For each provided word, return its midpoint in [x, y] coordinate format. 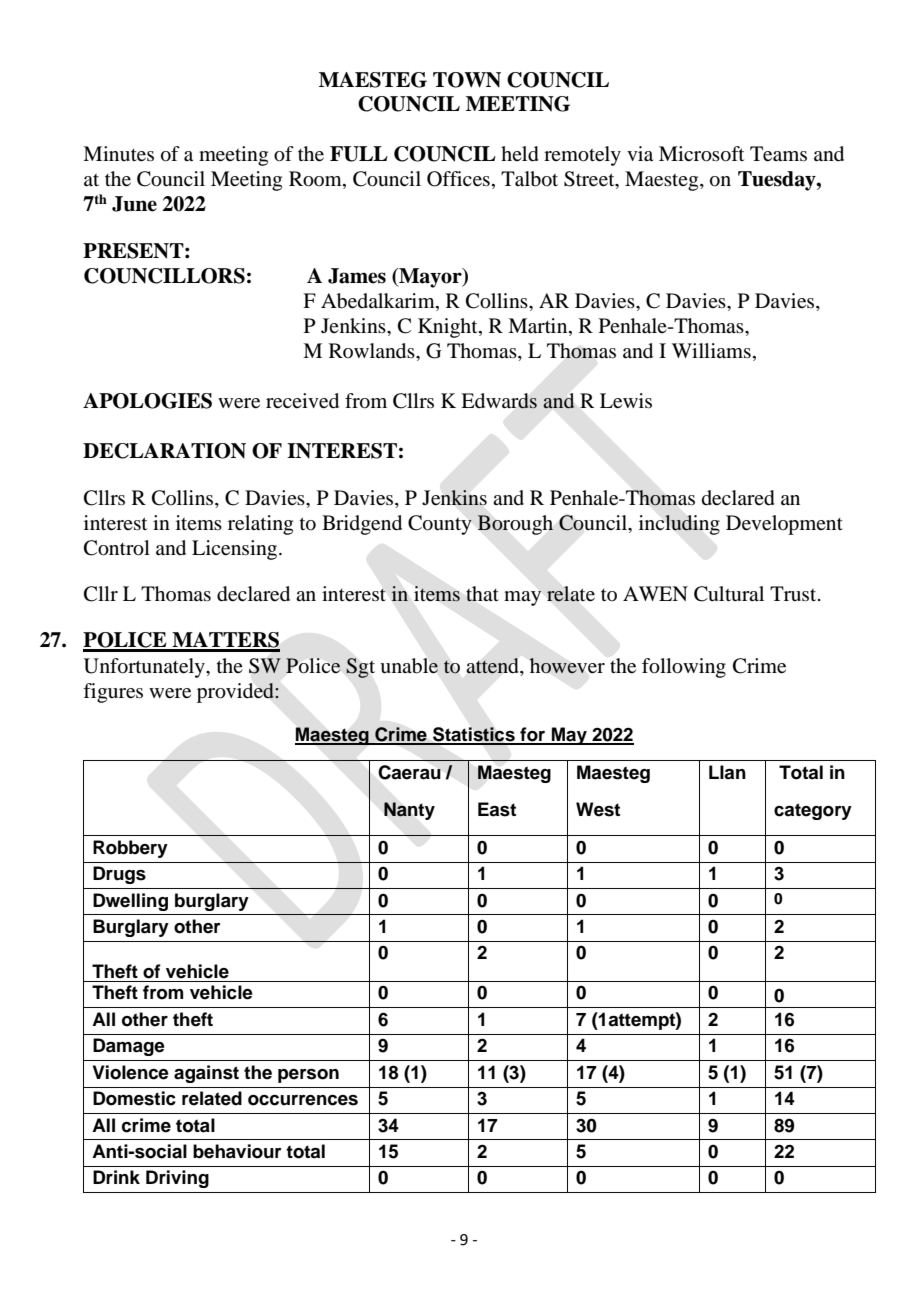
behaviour [237, 1151]
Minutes [118, 154]
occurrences [303, 1100]
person [308, 1076]
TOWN [467, 80]
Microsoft [701, 154]
